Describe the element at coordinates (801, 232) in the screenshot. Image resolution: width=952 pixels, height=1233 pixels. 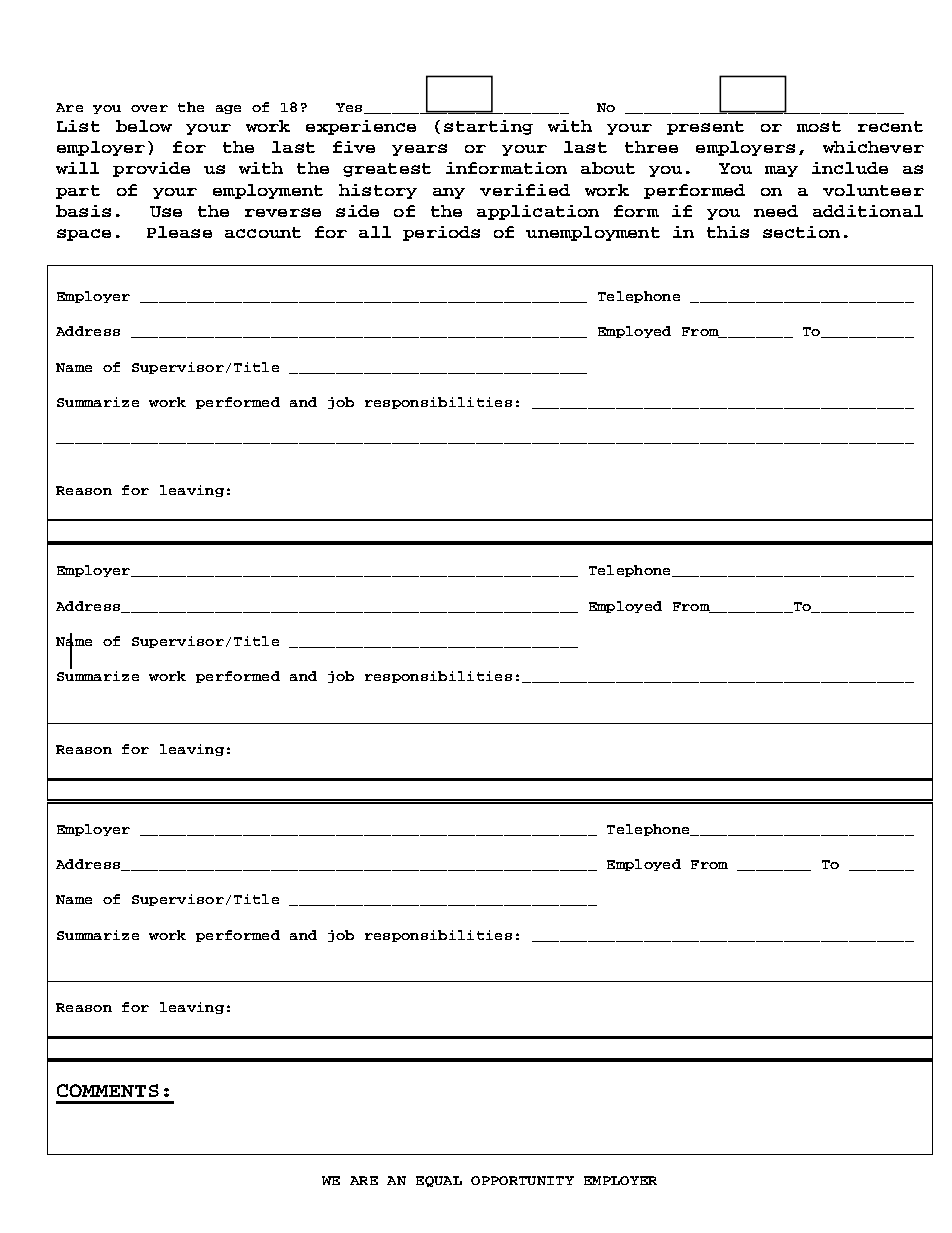
I see `section` at that location.
